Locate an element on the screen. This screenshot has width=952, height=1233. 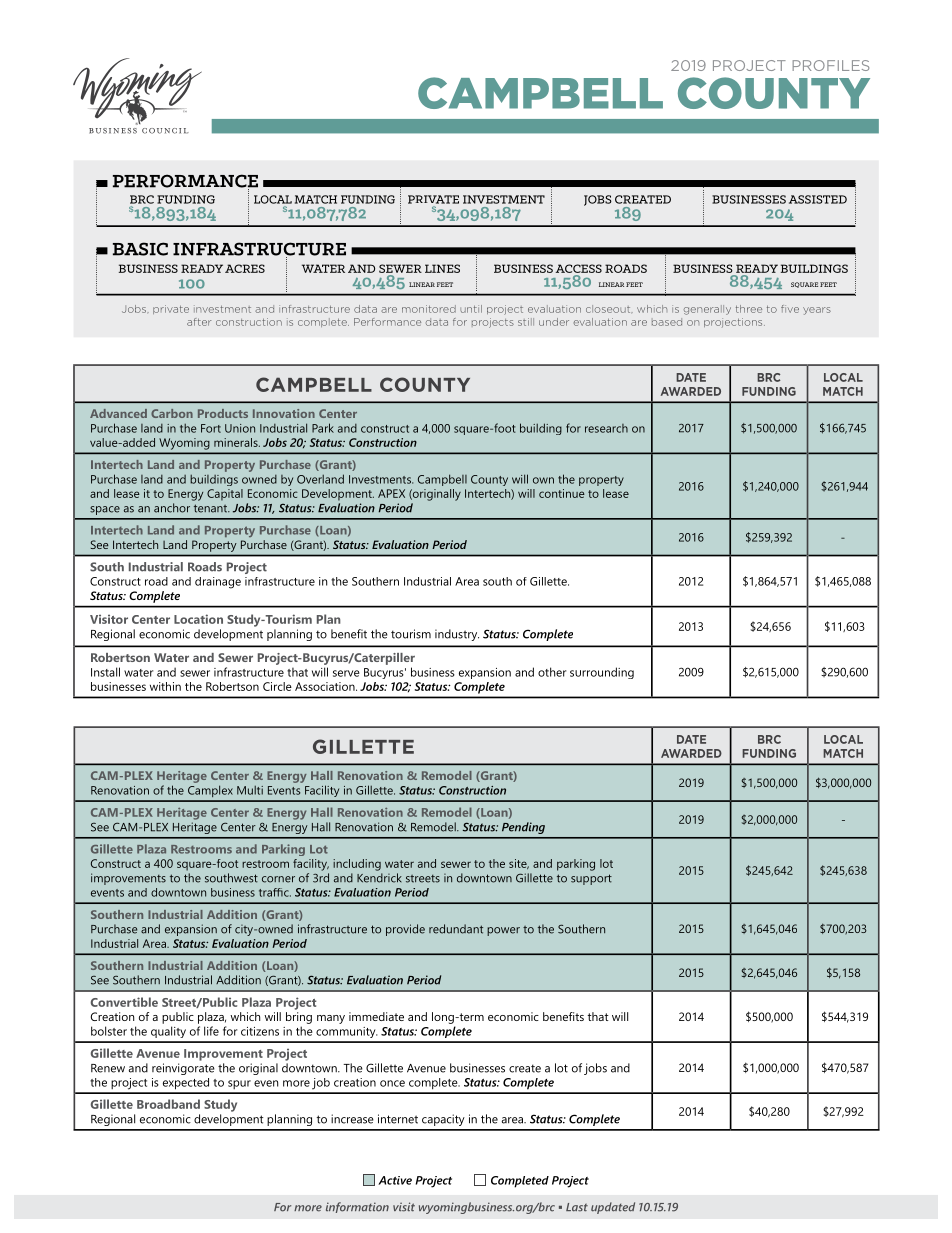
Location is located at coordinates (198, 619).
